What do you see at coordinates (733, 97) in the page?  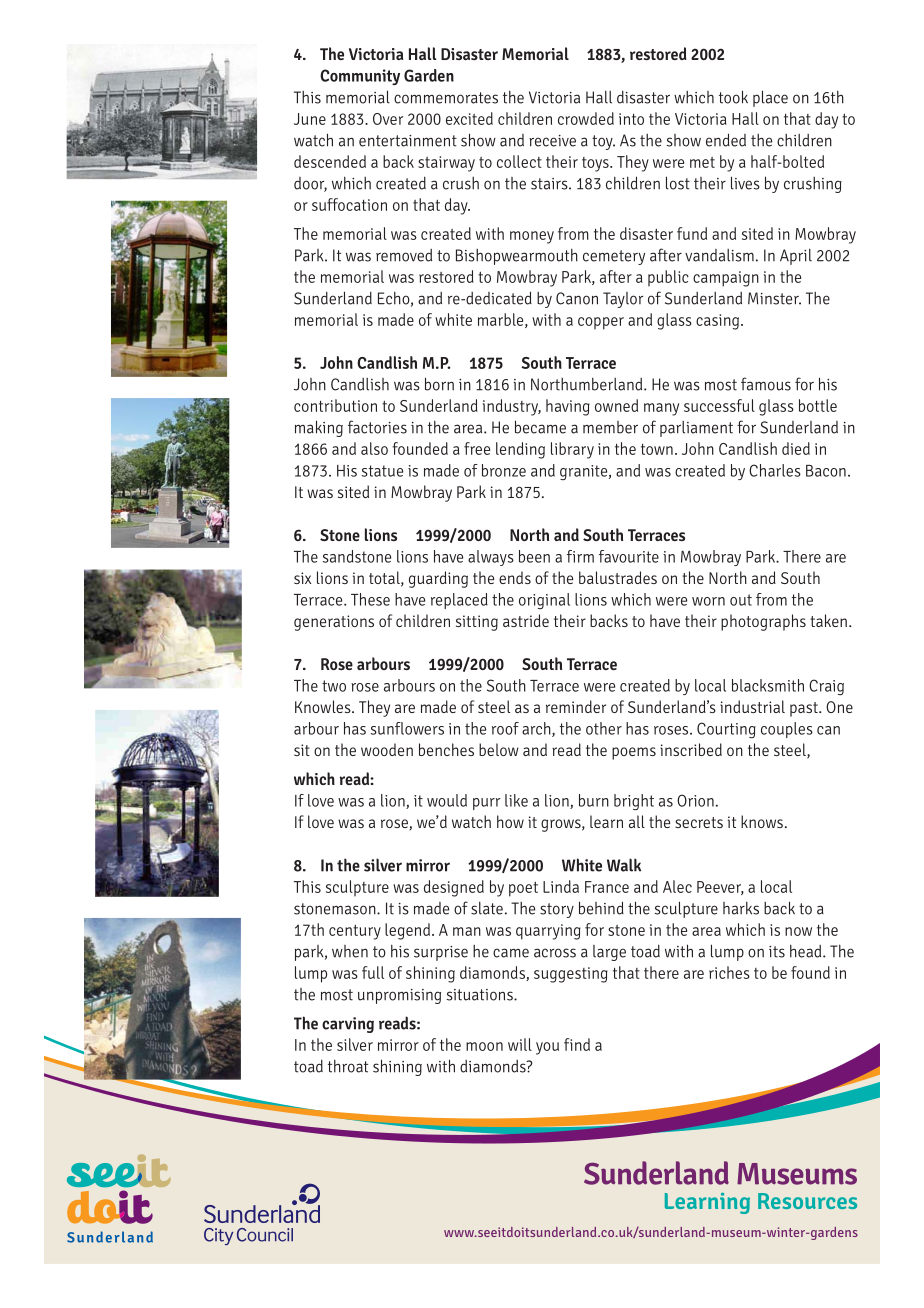 I see `took` at bounding box center [733, 97].
